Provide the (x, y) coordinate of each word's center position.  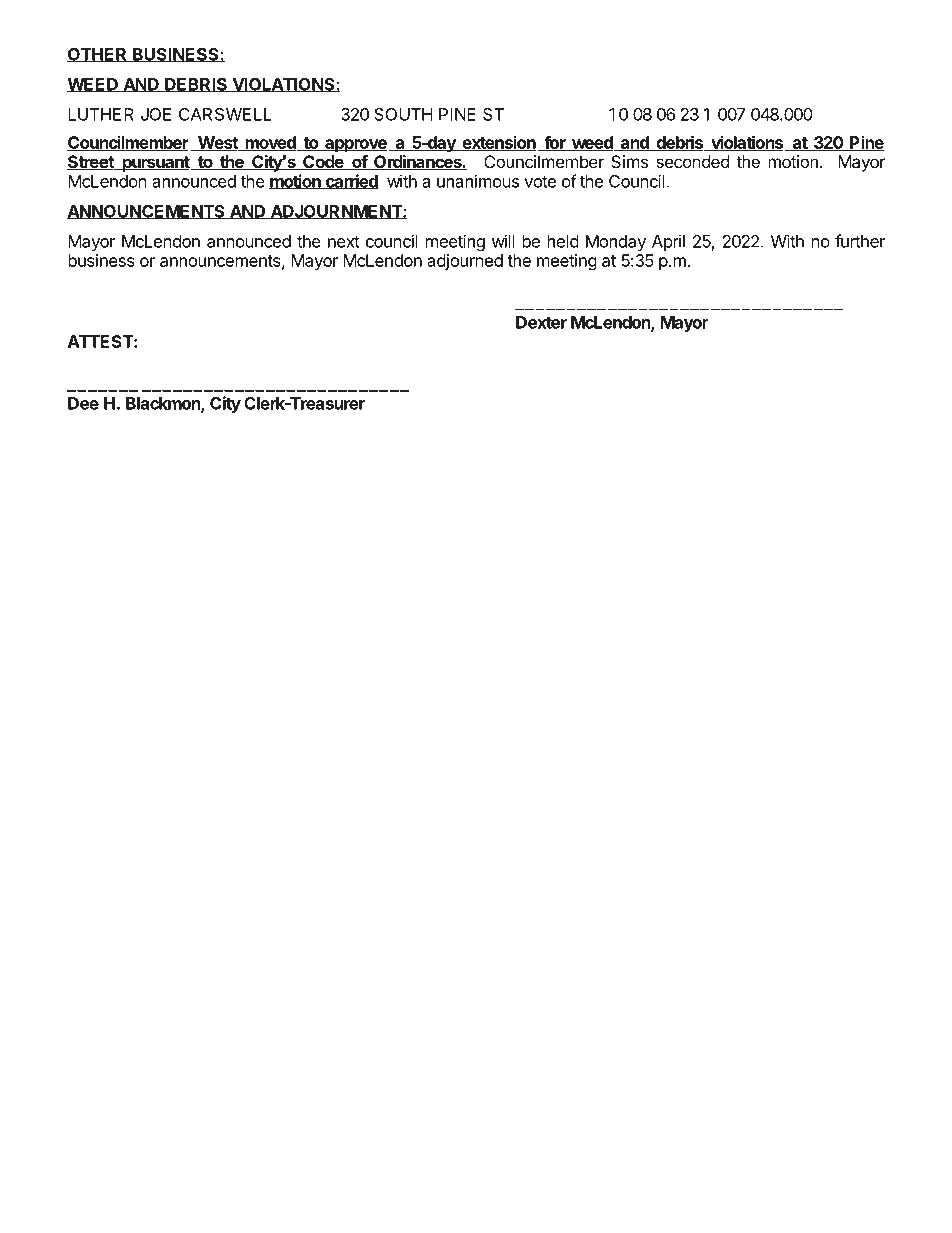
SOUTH (403, 114)
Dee (83, 403)
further (860, 241)
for (555, 143)
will (503, 241)
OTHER (97, 55)
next (344, 242)
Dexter (541, 322)
